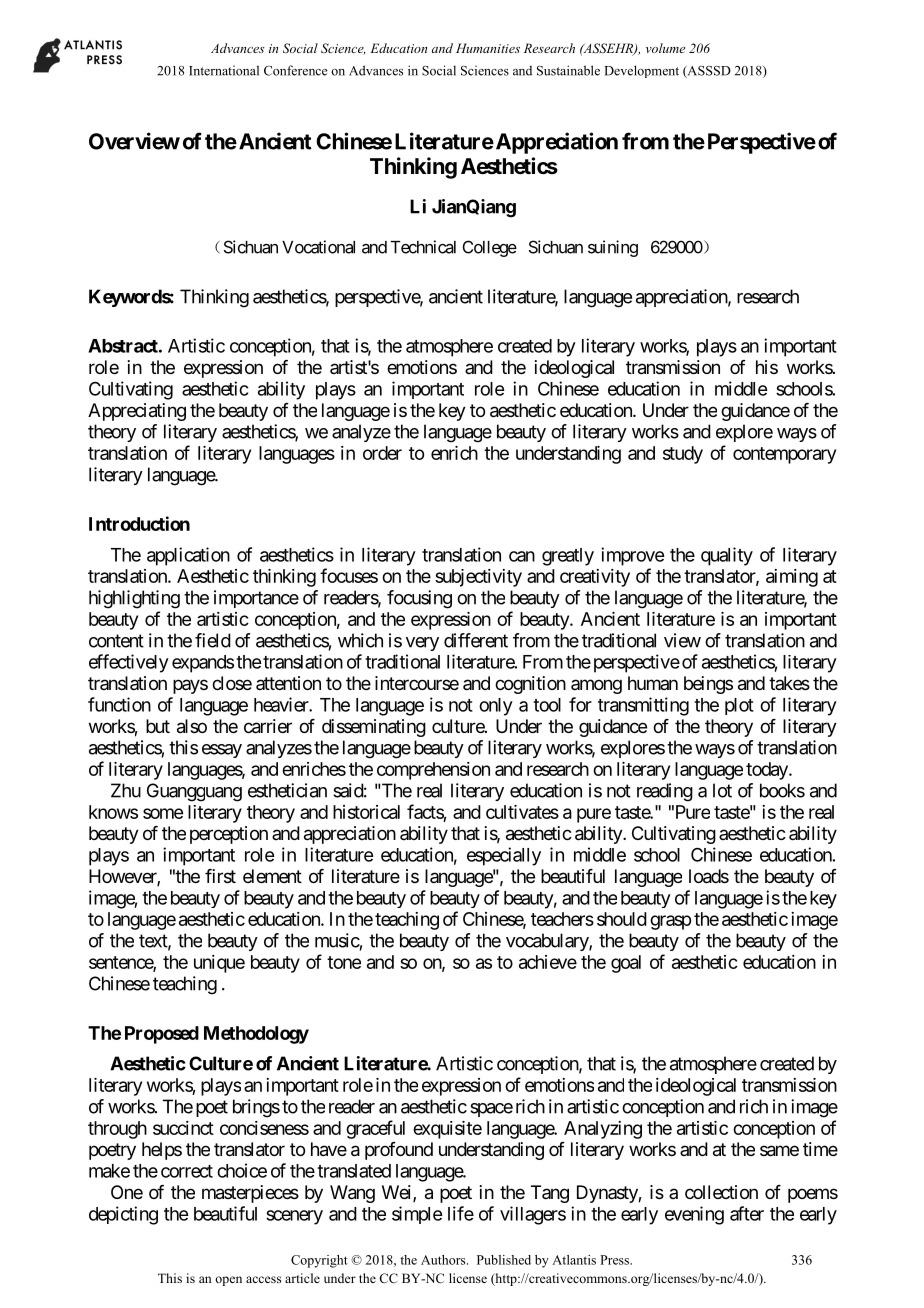  Describe the element at coordinates (683, 455) in the screenshot. I see `study` at that location.
